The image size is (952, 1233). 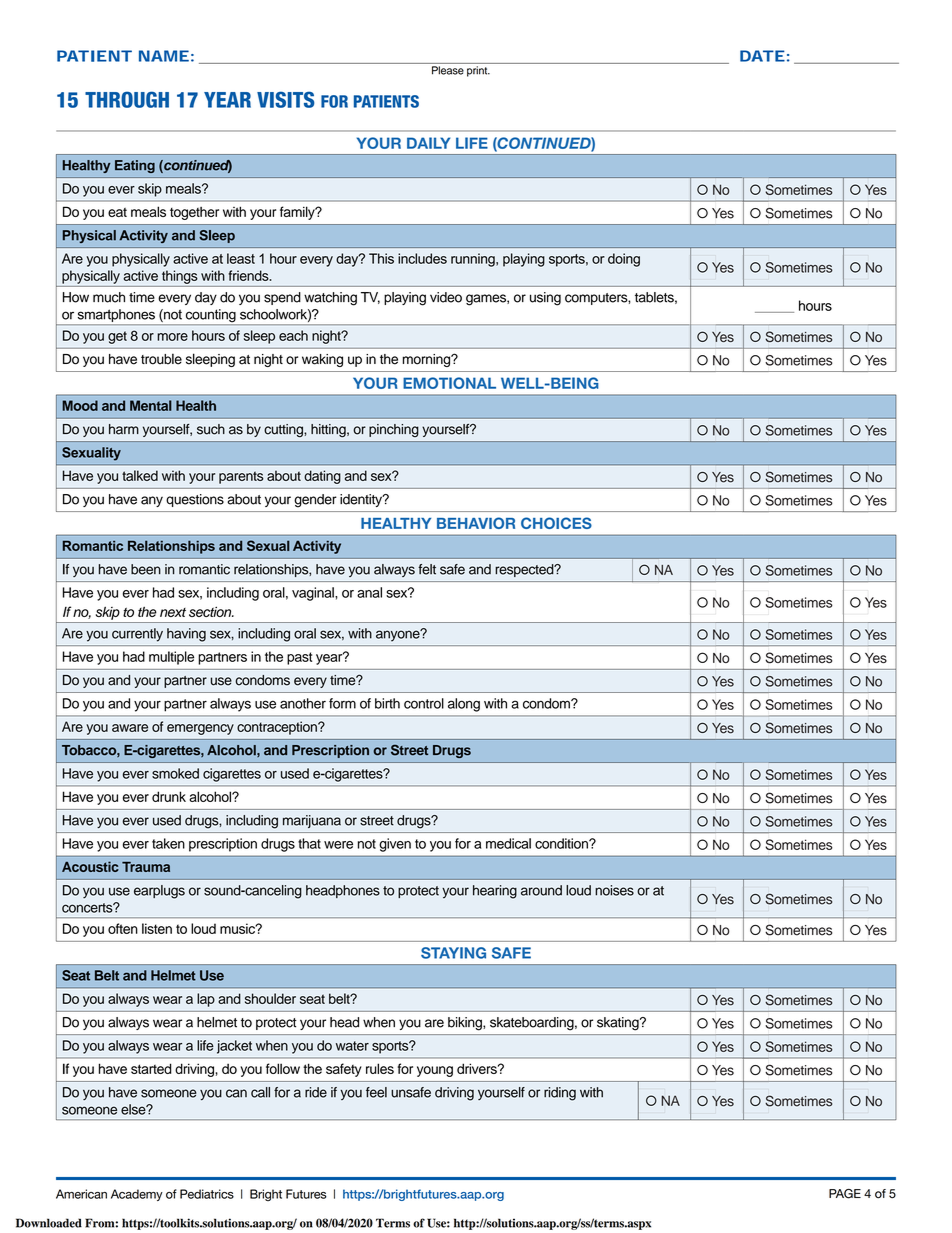 What do you see at coordinates (140, 475) in the image?
I see `talked` at bounding box center [140, 475].
